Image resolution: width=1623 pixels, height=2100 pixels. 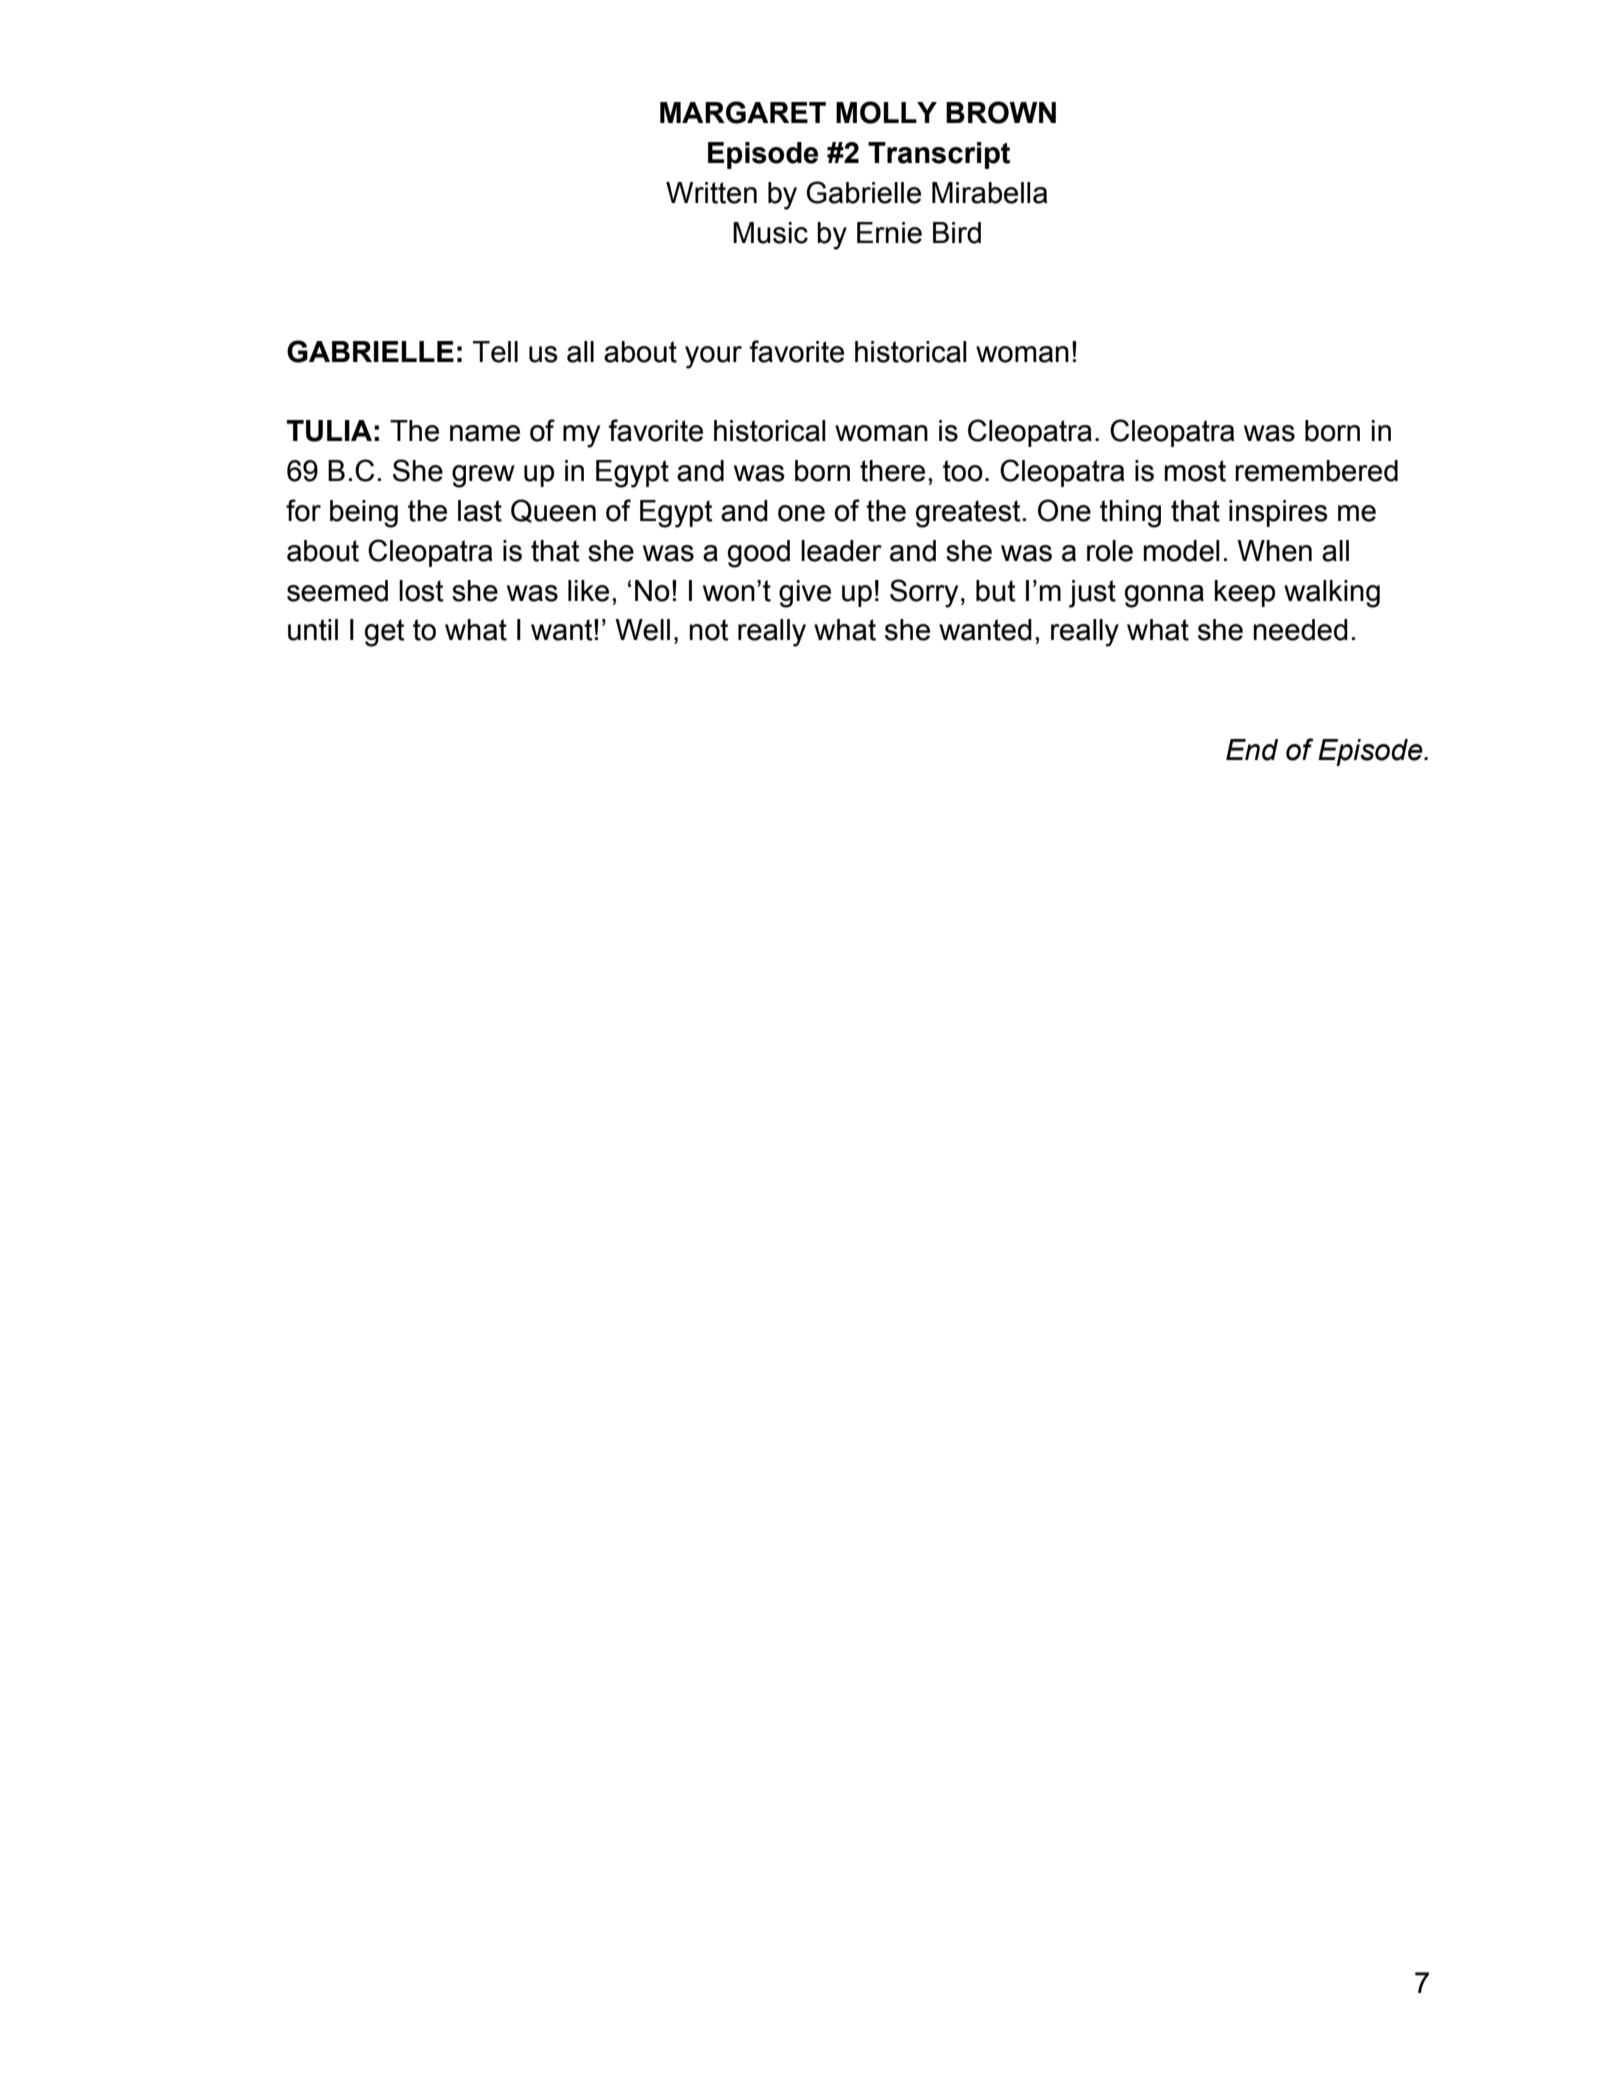 What do you see at coordinates (957, 233) in the screenshot?
I see `Bird` at bounding box center [957, 233].
